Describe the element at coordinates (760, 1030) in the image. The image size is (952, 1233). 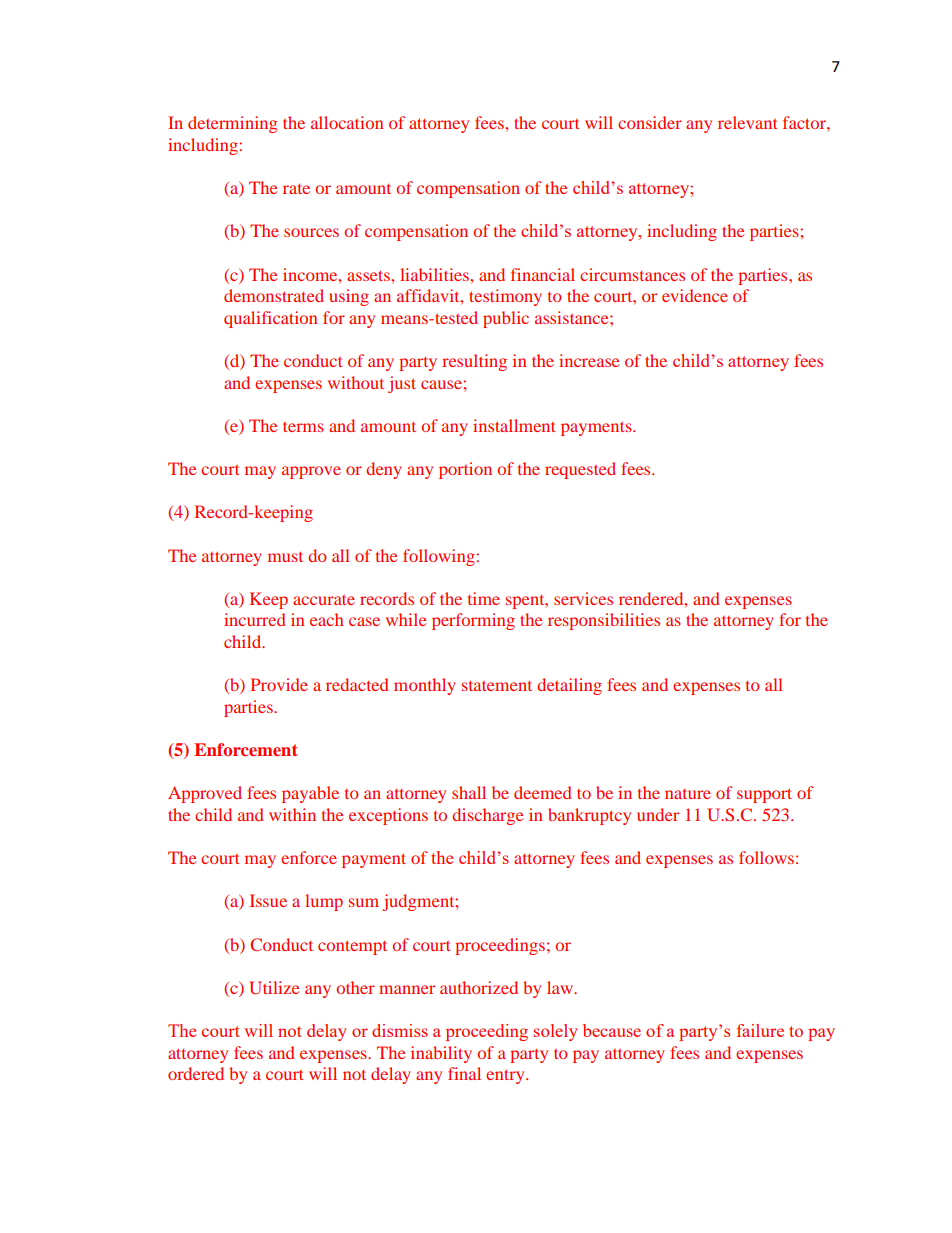
I see `failure` at that location.
